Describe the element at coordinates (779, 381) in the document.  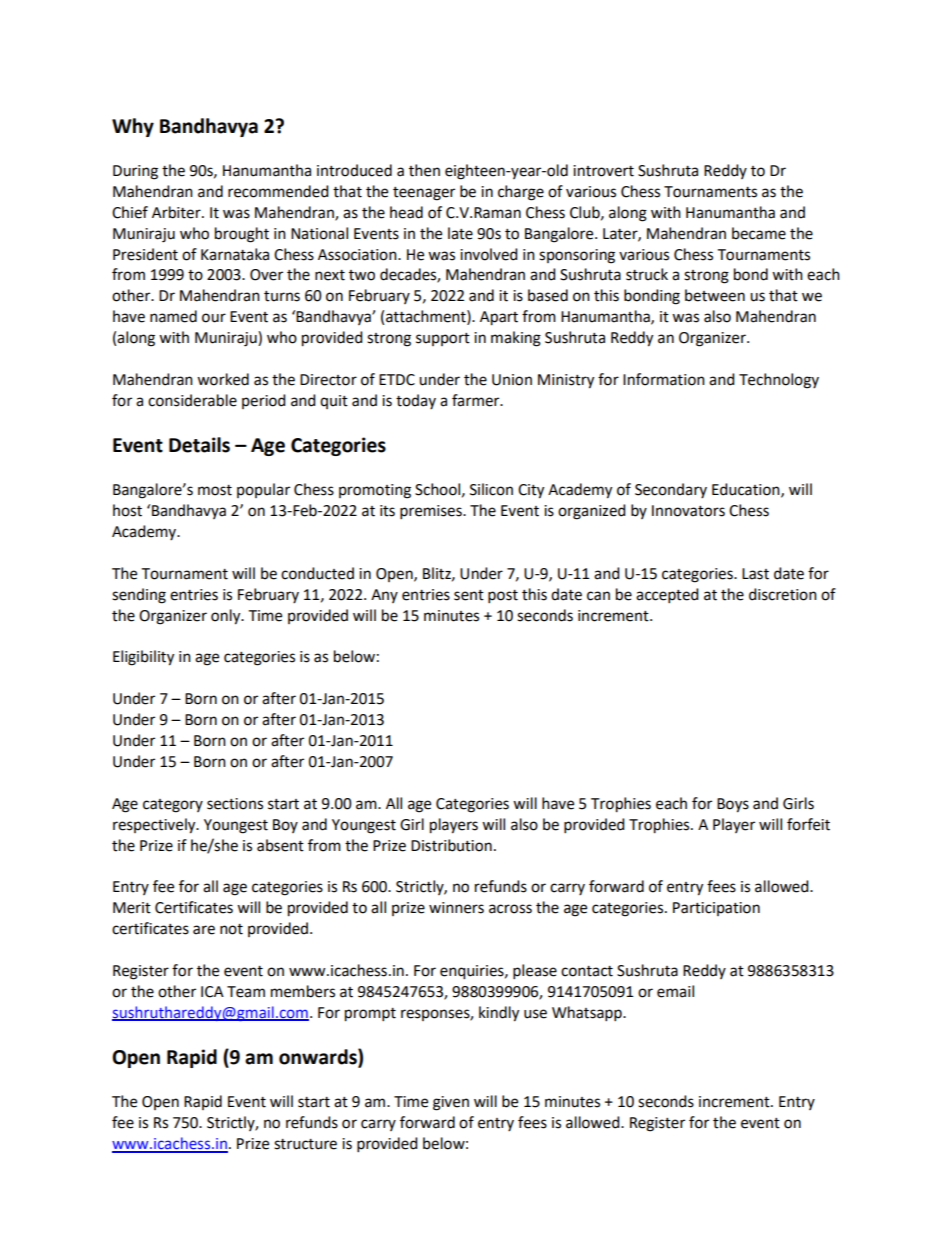
I see `Technology` at that location.
